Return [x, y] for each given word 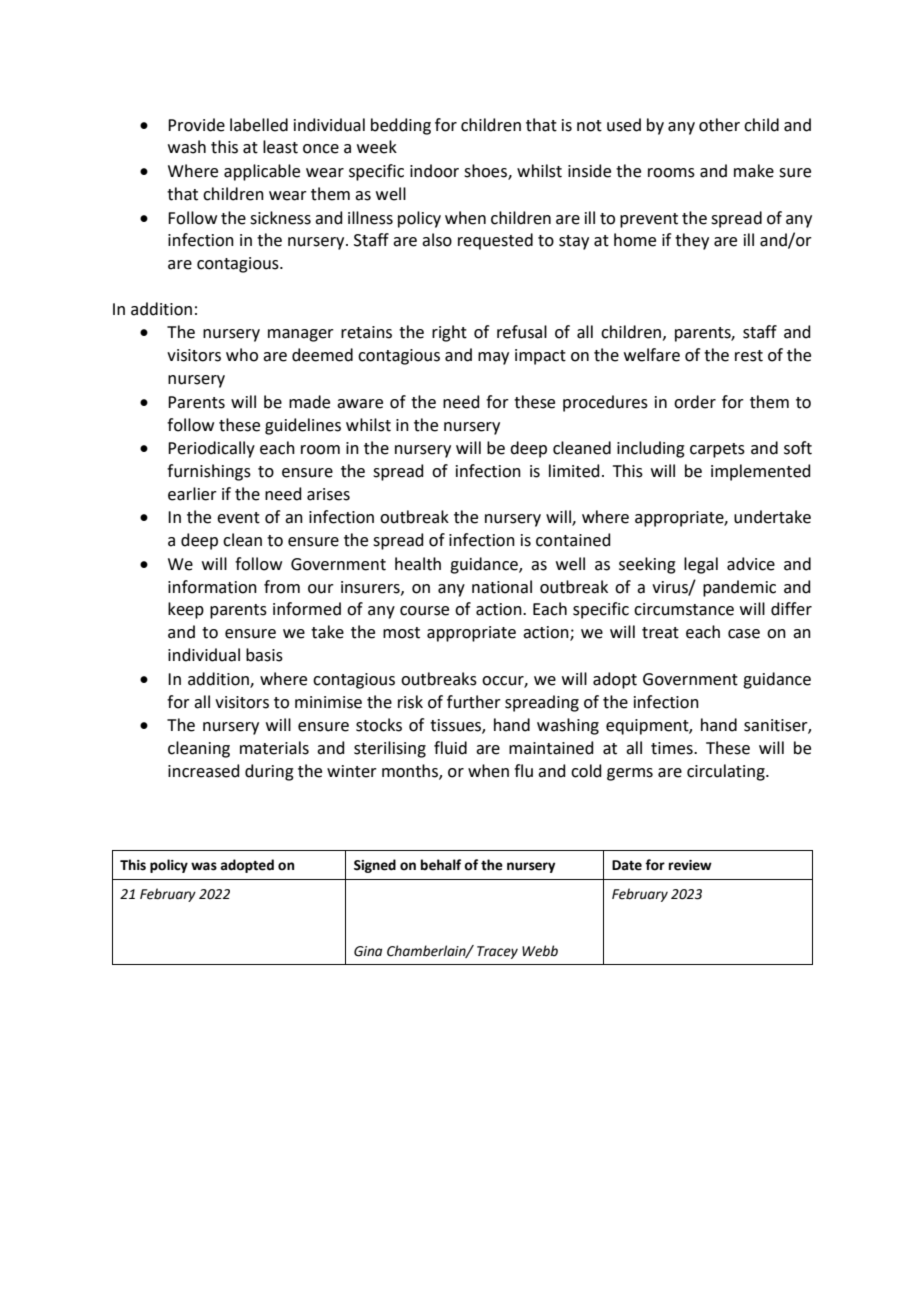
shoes [486, 172]
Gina [368, 951]
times [673, 748]
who [242, 355]
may [493, 358]
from [282, 587]
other [719, 125]
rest [749, 356]
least [280, 147]
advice [751, 564]
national [502, 587]
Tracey [497, 952]
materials [274, 748]
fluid [450, 748]
